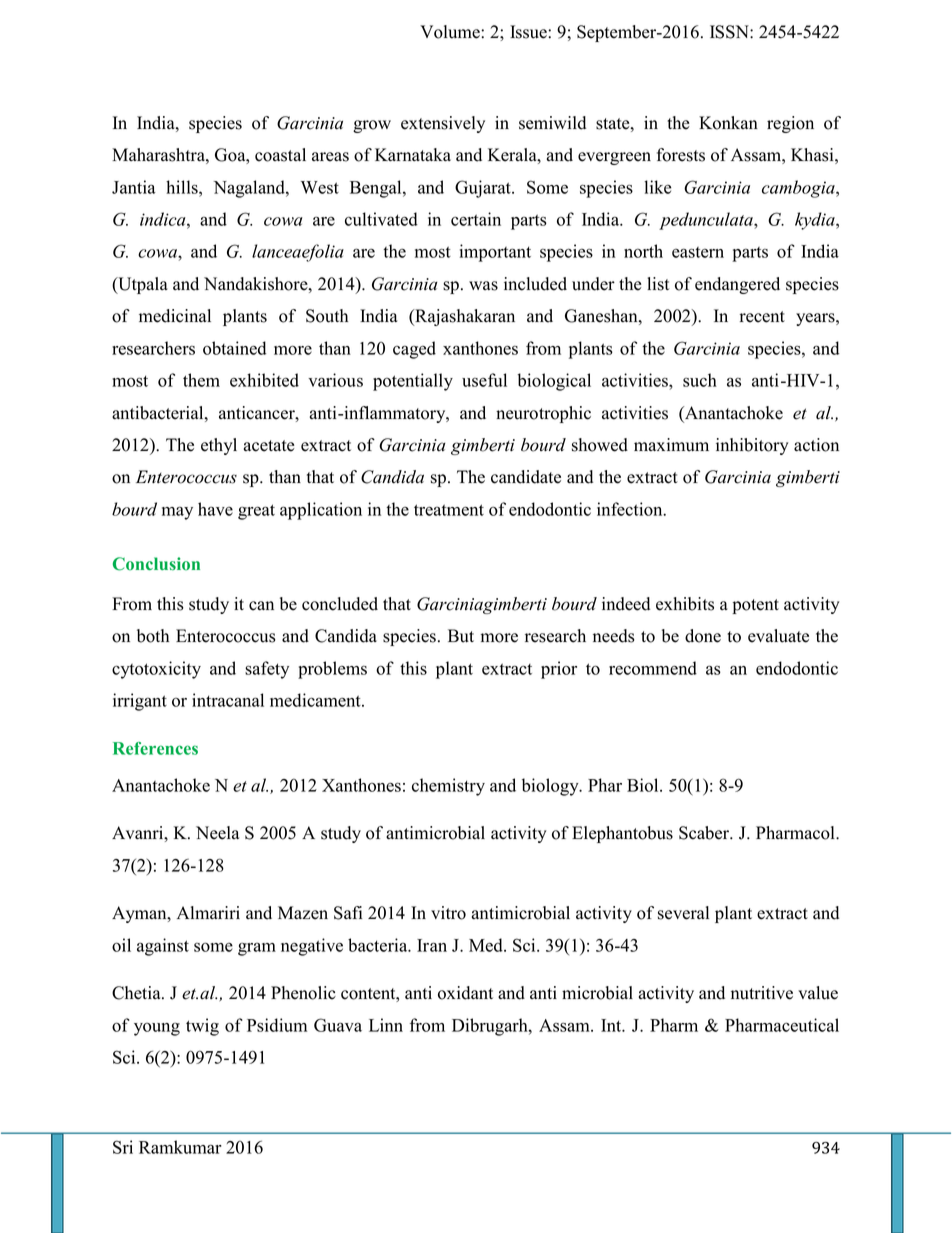 This screenshot has width=952, height=1233. Describe the element at coordinates (737, 285) in the screenshot. I see `endangered` at that location.
